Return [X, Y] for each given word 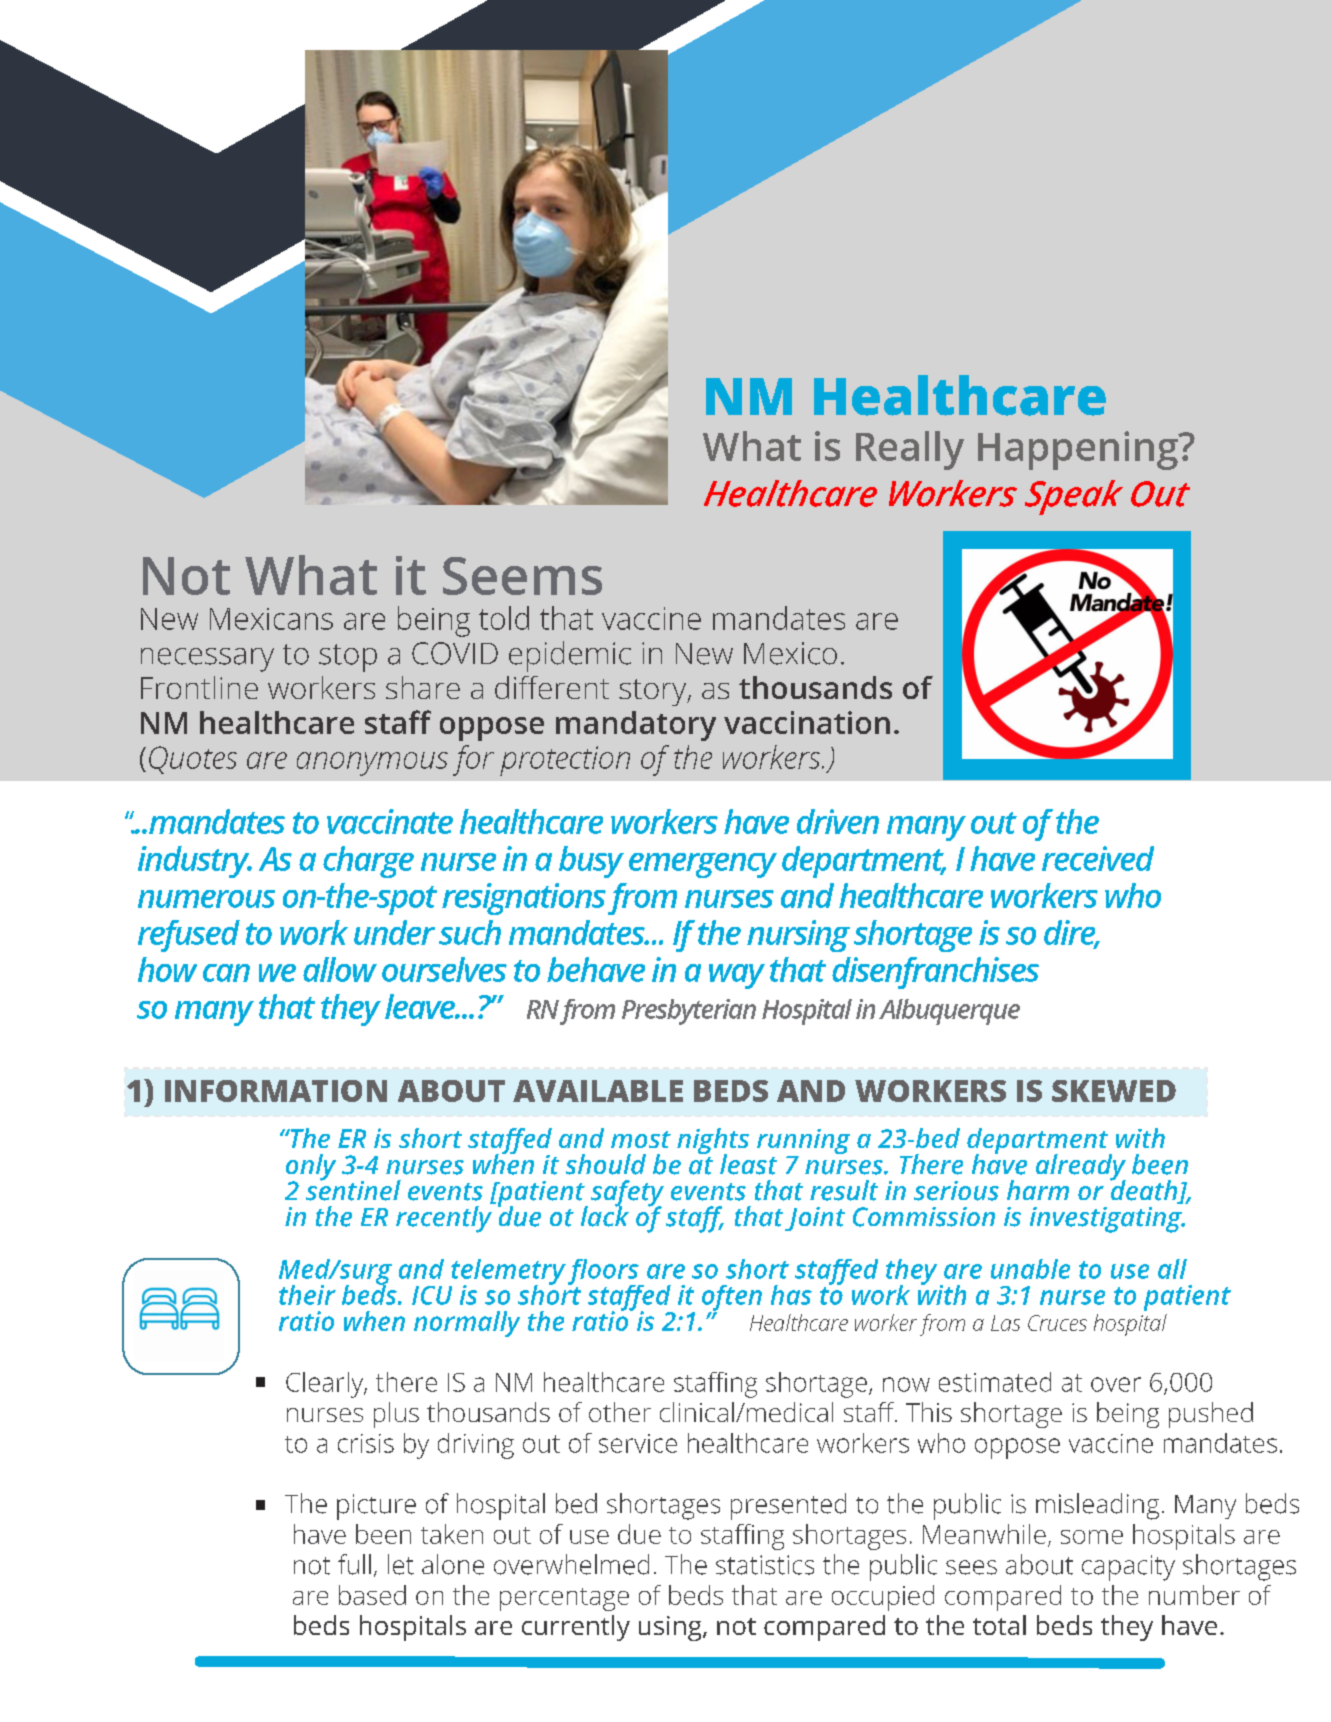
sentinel [353, 1189]
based [372, 1595]
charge [368, 862]
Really [910, 450]
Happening [1079, 450]
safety [627, 1194]
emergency [703, 865]
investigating [1107, 1220]
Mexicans [271, 619]
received [1098, 858]
